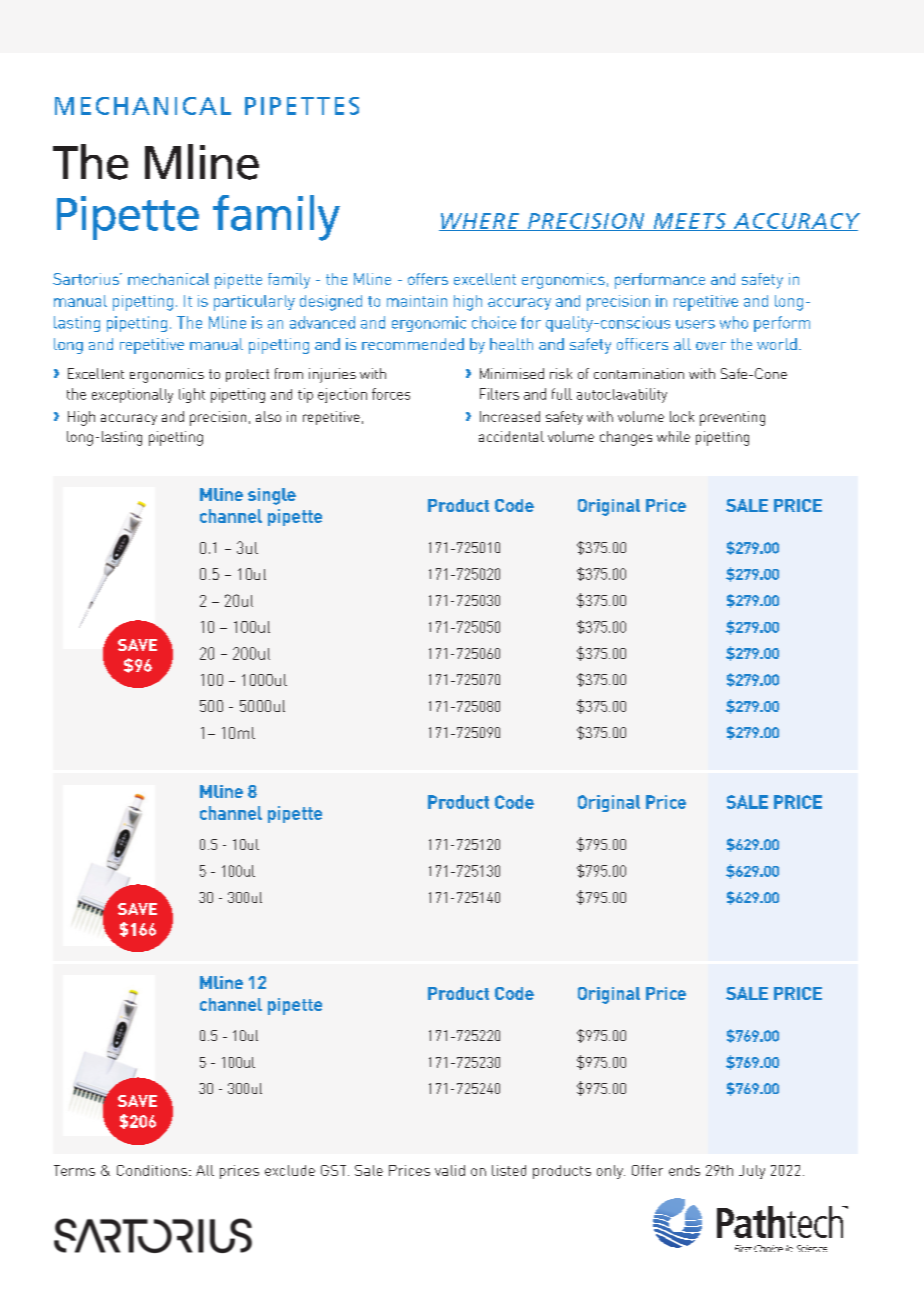 Image resolution: width=924 pixels, height=1308 pixels. Describe the element at coordinates (689, 222) in the page. I see `MEETS` at that location.
